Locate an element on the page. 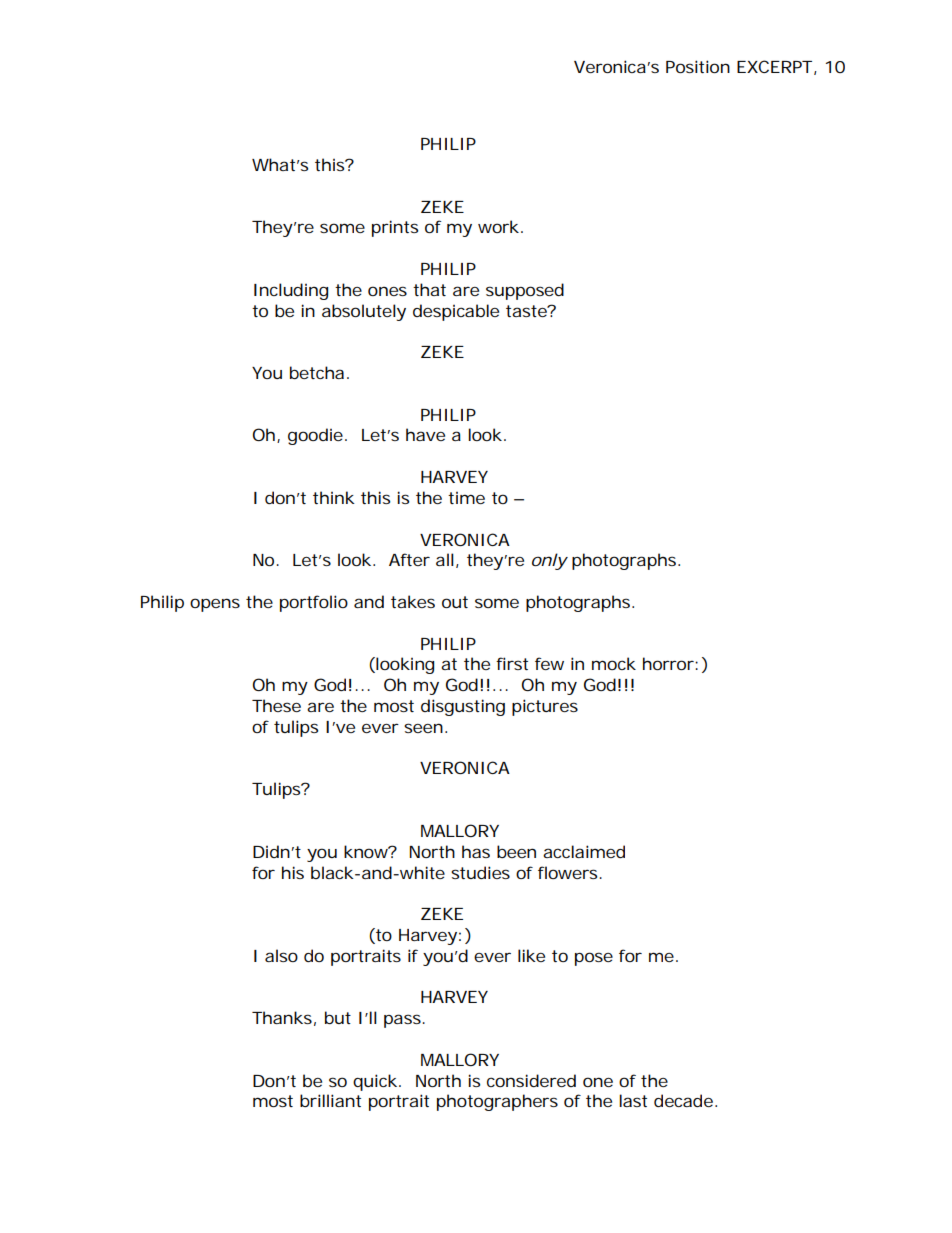 This document has height=1233, width=952. work is located at coordinates (500, 226).
